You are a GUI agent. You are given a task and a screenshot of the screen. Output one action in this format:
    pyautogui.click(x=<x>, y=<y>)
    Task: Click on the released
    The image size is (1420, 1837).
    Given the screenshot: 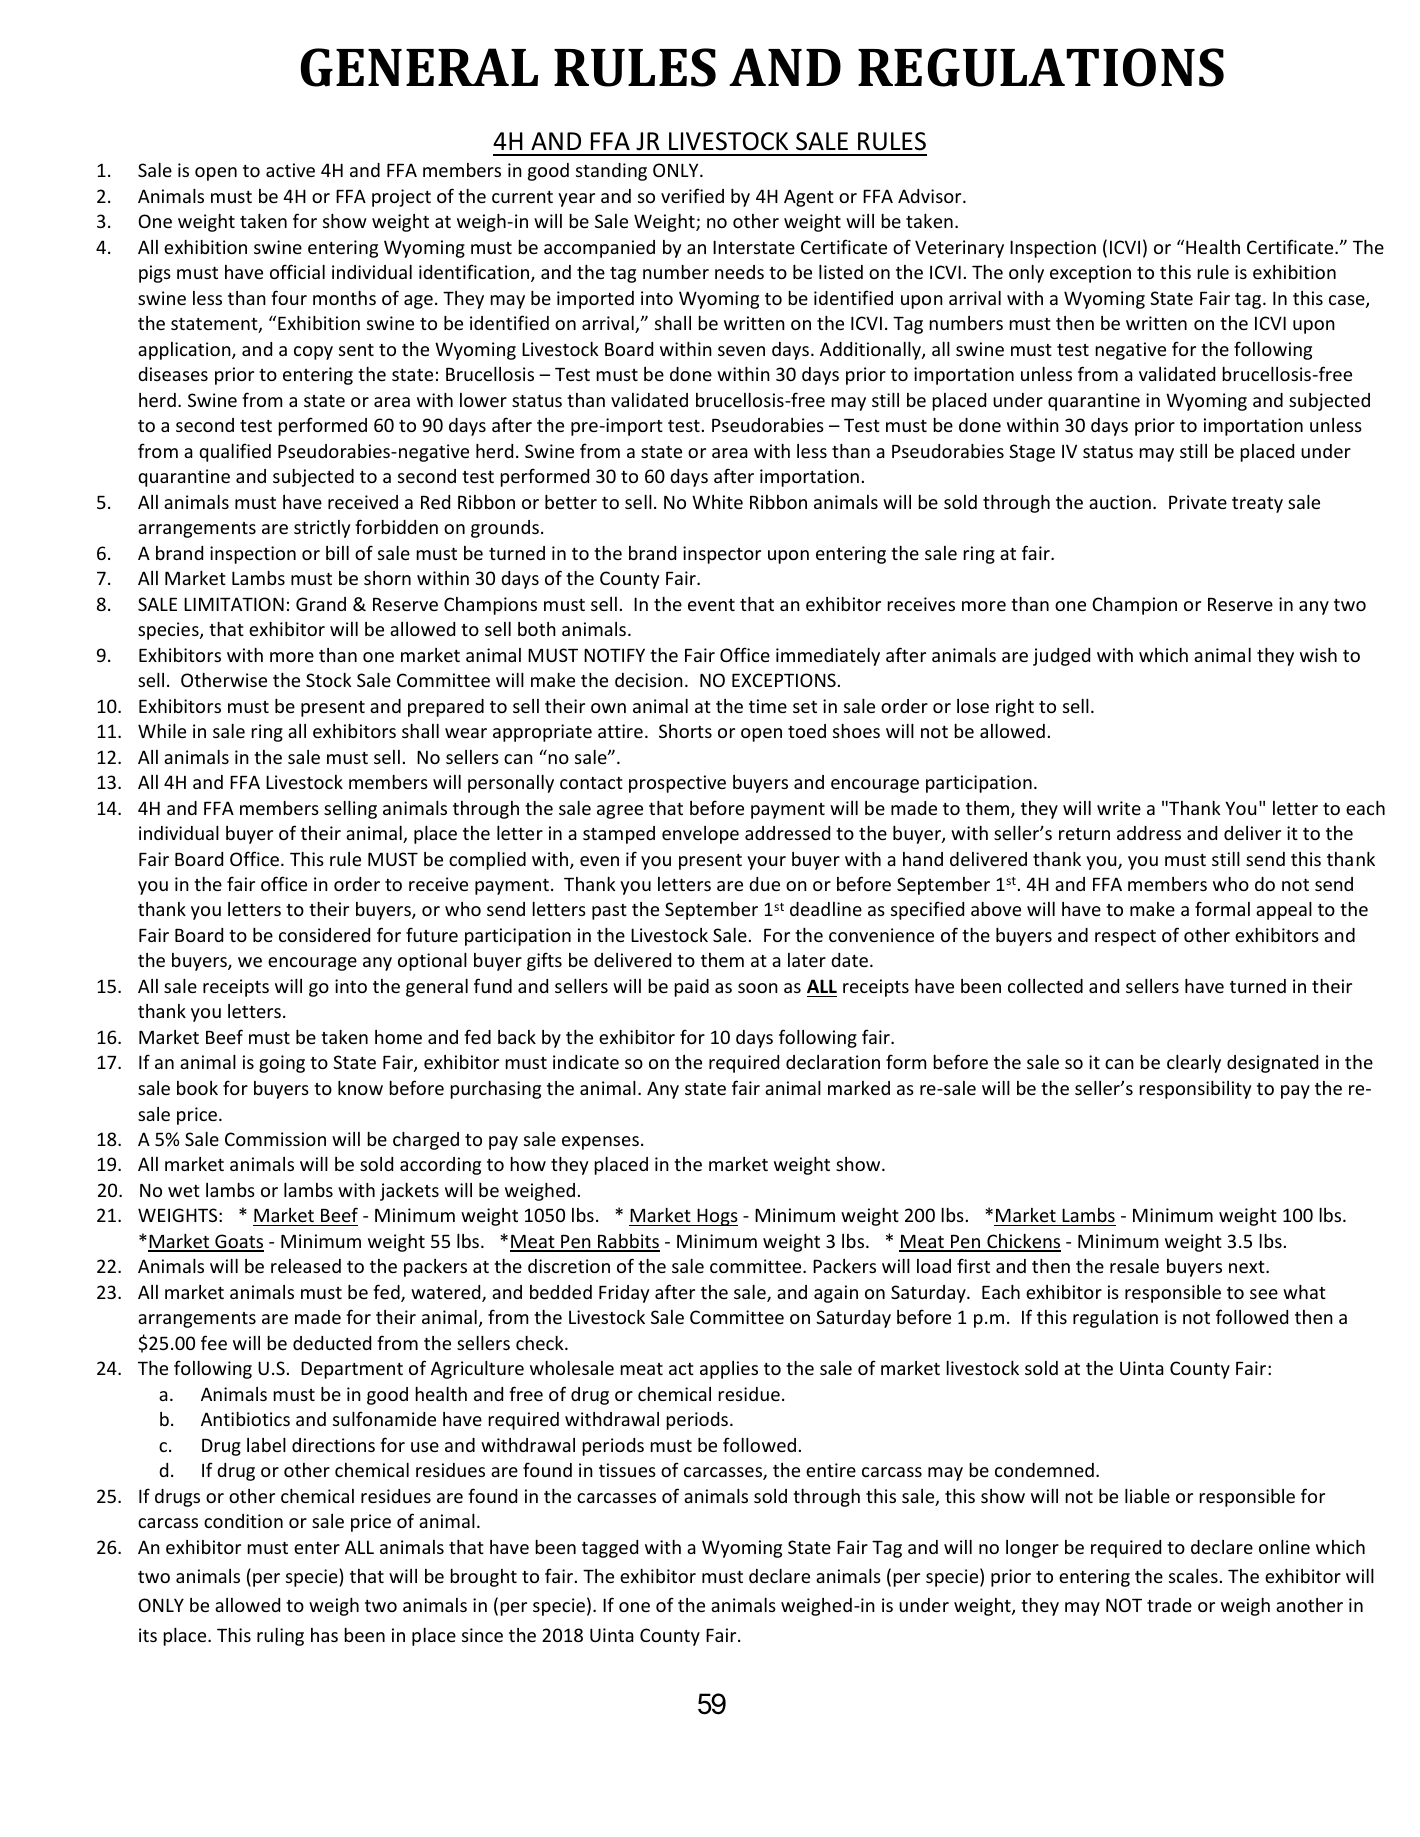 What is the action you would take?
    pyautogui.click(x=306, y=1266)
